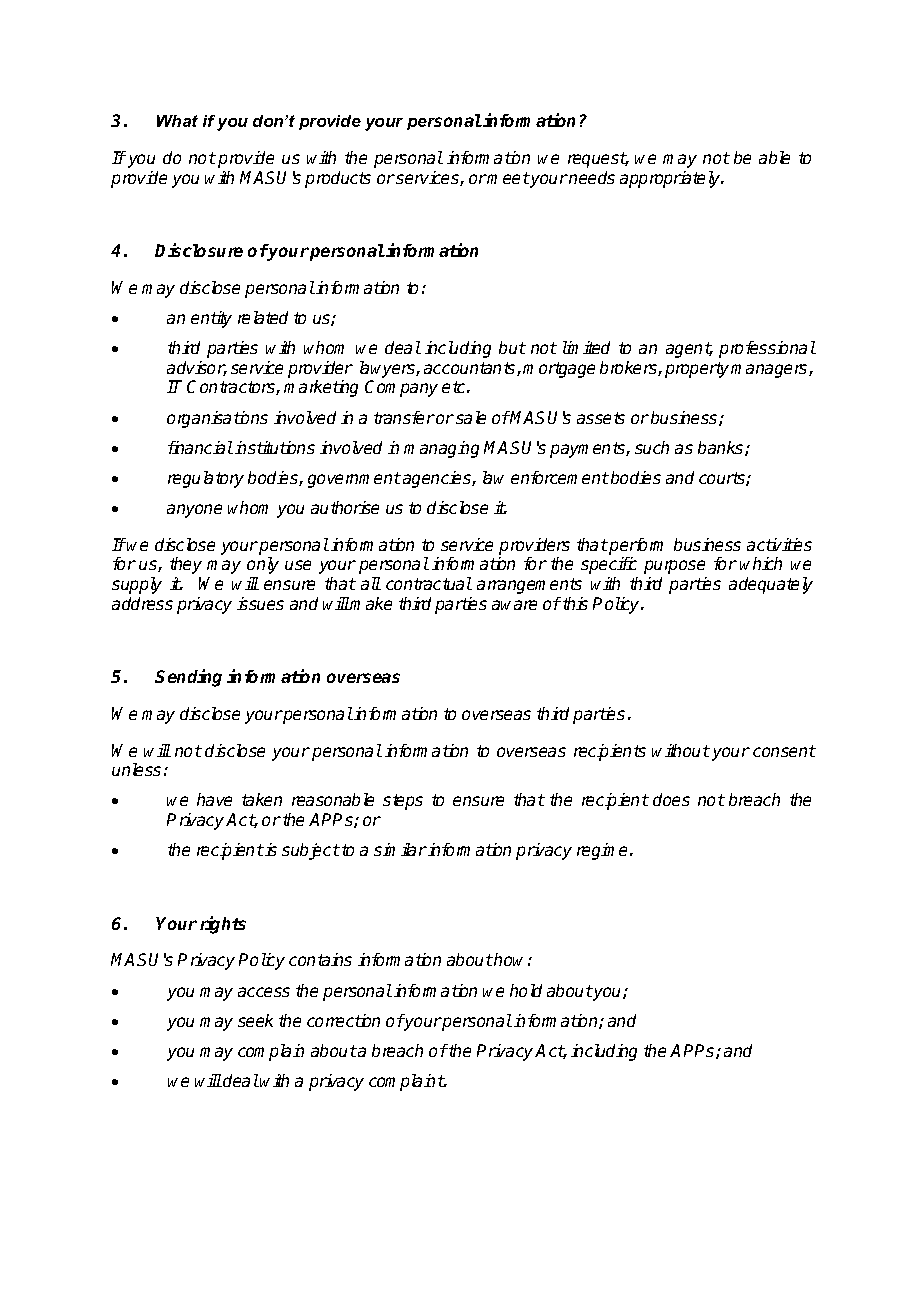 The height and width of the image is (1308, 924). What do you see at coordinates (403, 802) in the image?
I see `steps` at bounding box center [403, 802].
